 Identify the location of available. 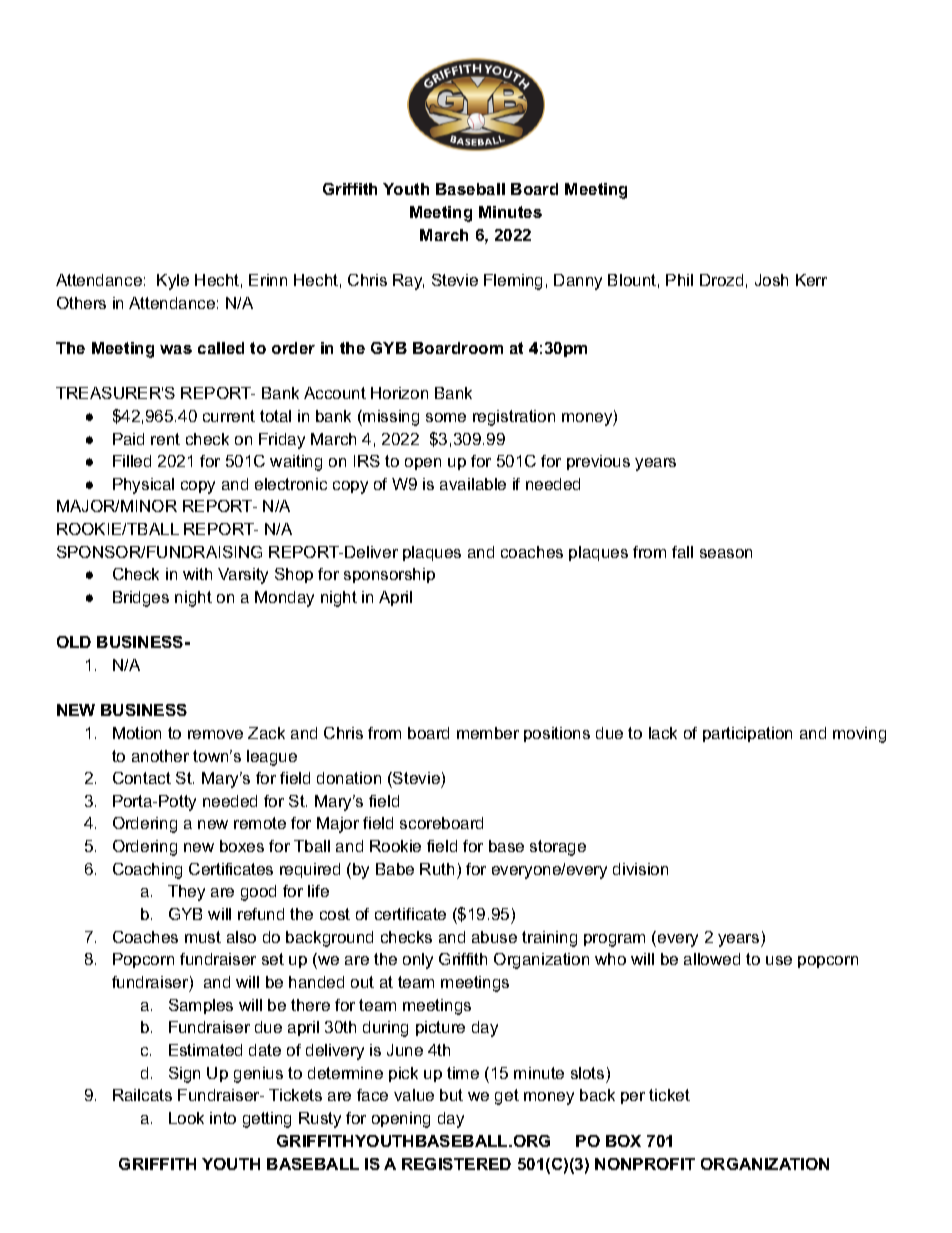
(473, 484).
